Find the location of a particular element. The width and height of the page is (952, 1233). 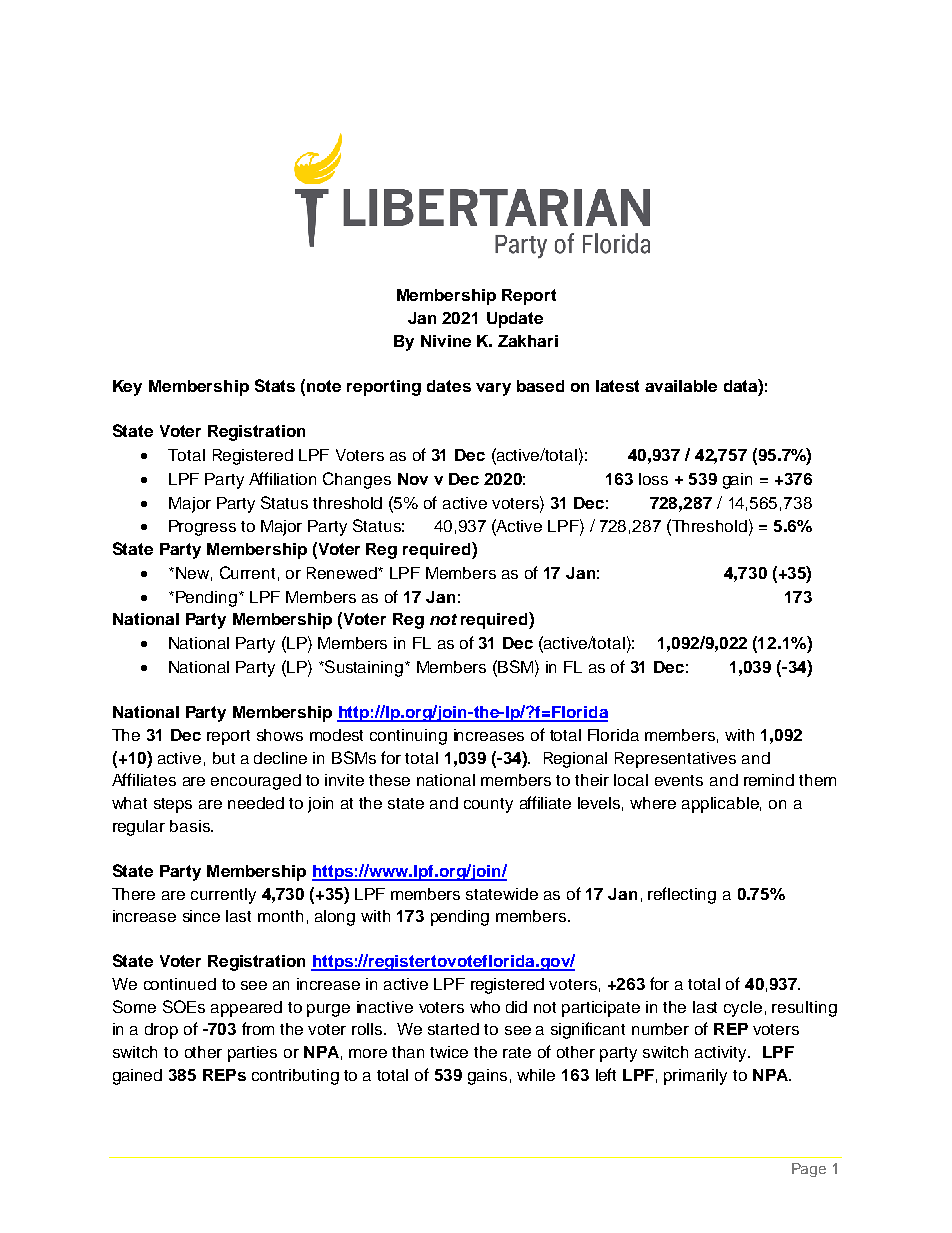

contributing is located at coordinates (295, 1077).
